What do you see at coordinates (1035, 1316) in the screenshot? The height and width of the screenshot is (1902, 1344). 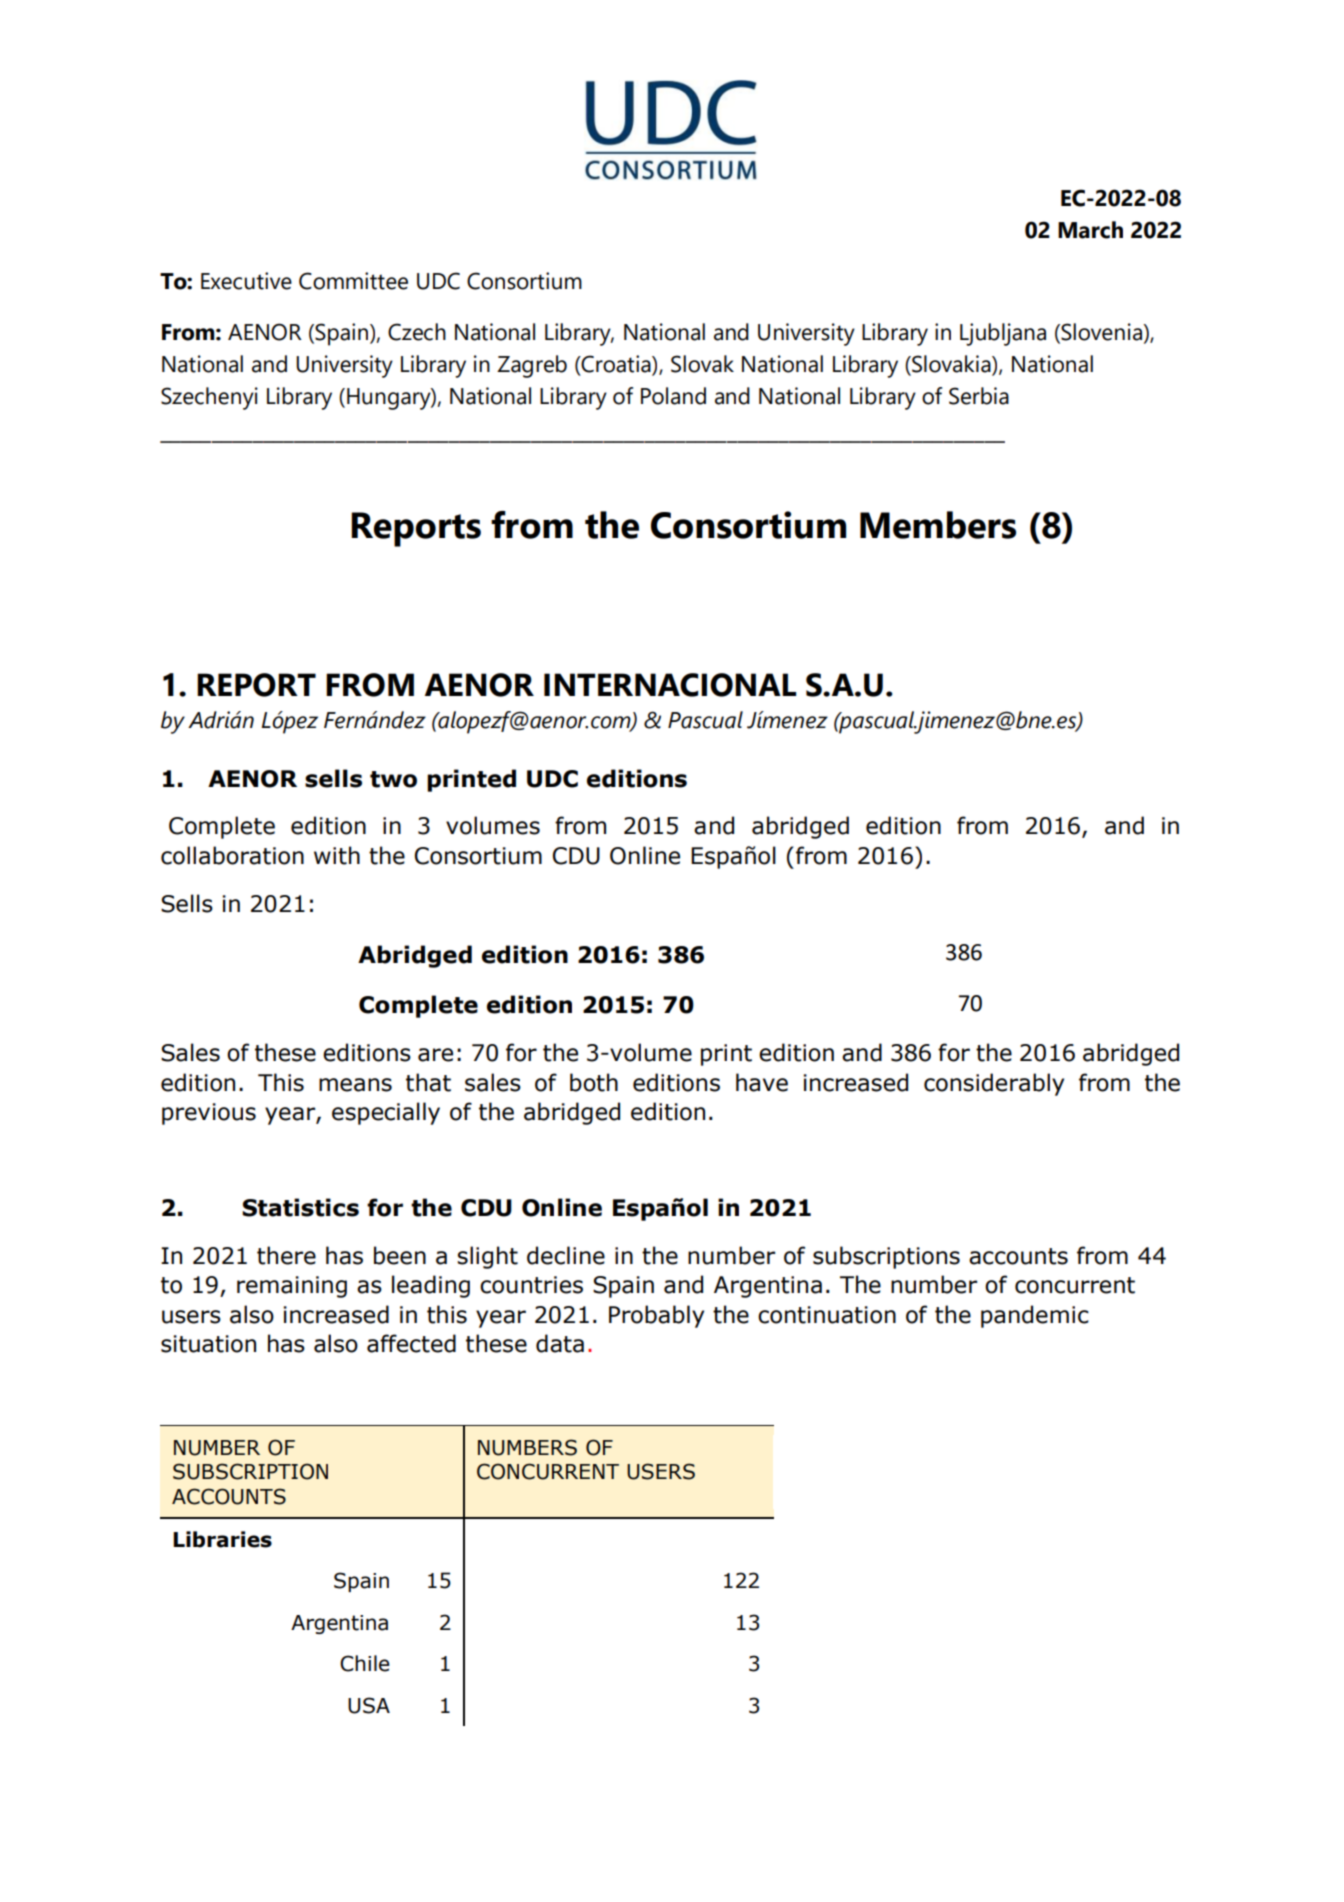 I see `pandemic` at bounding box center [1035, 1316].
